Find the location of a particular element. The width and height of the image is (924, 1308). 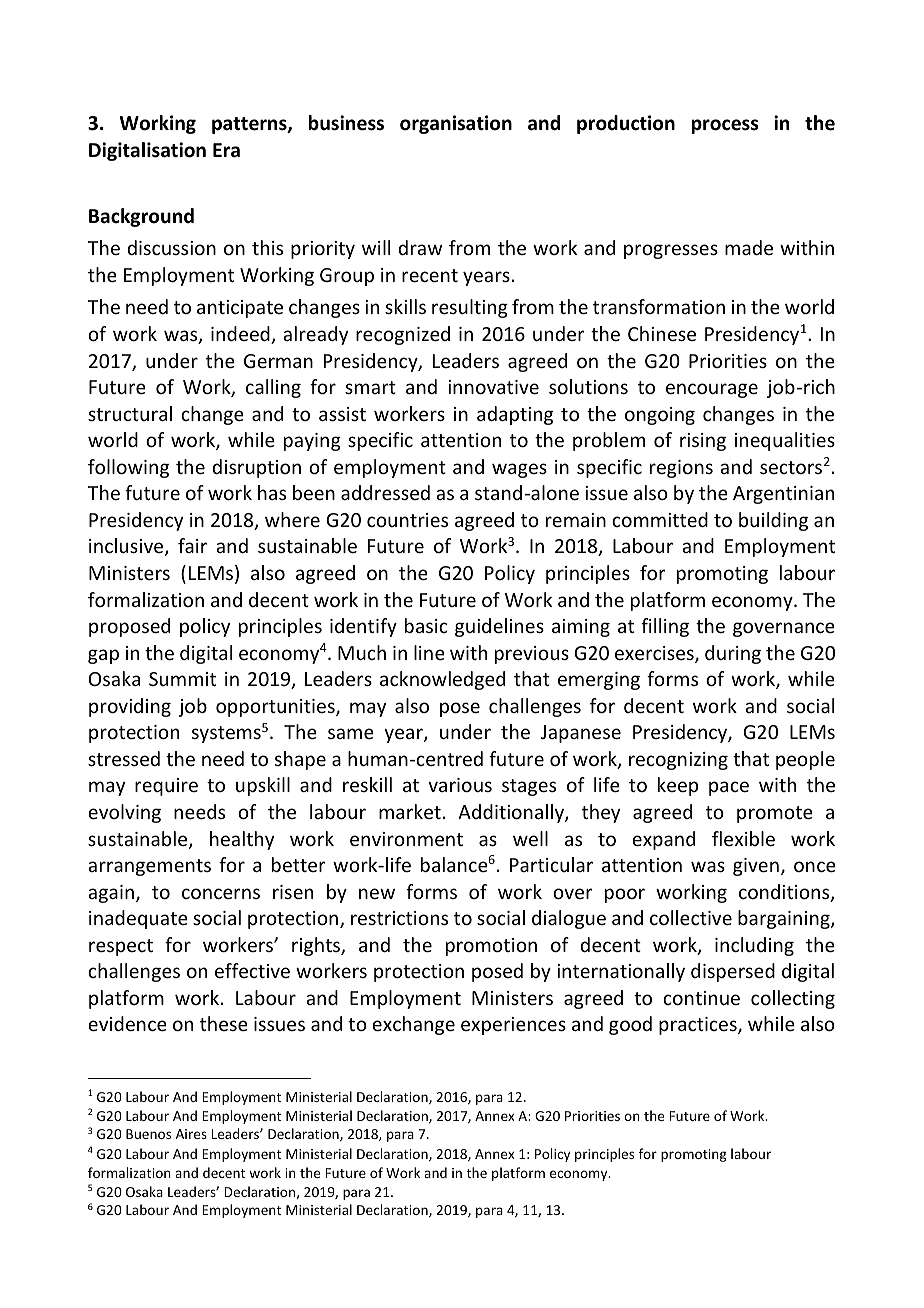

process is located at coordinates (725, 126).
